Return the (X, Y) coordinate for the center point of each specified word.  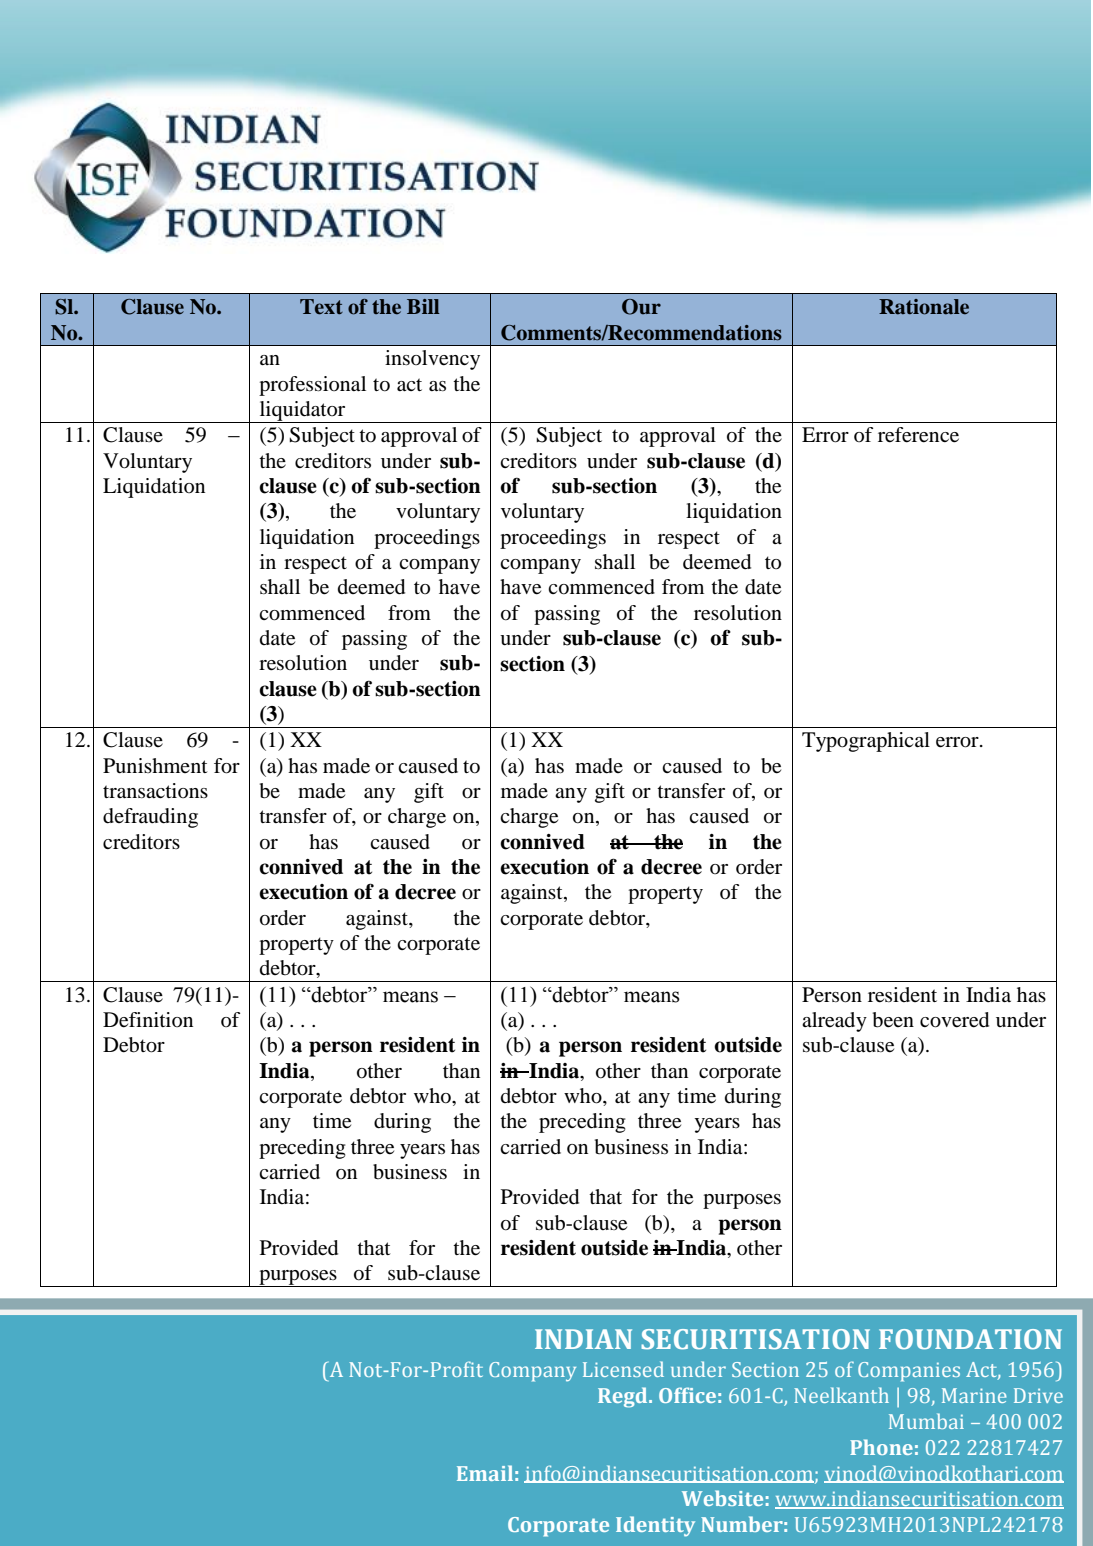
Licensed (623, 1369)
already (834, 1022)
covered (954, 1020)
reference (918, 435)
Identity (655, 1526)
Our (641, 307)
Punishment (155, 766)
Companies (909, 1372)
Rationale (924, 307)
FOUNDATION (970, 1339)
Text (321, 307)
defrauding (150, 818)
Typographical (866, 742)
